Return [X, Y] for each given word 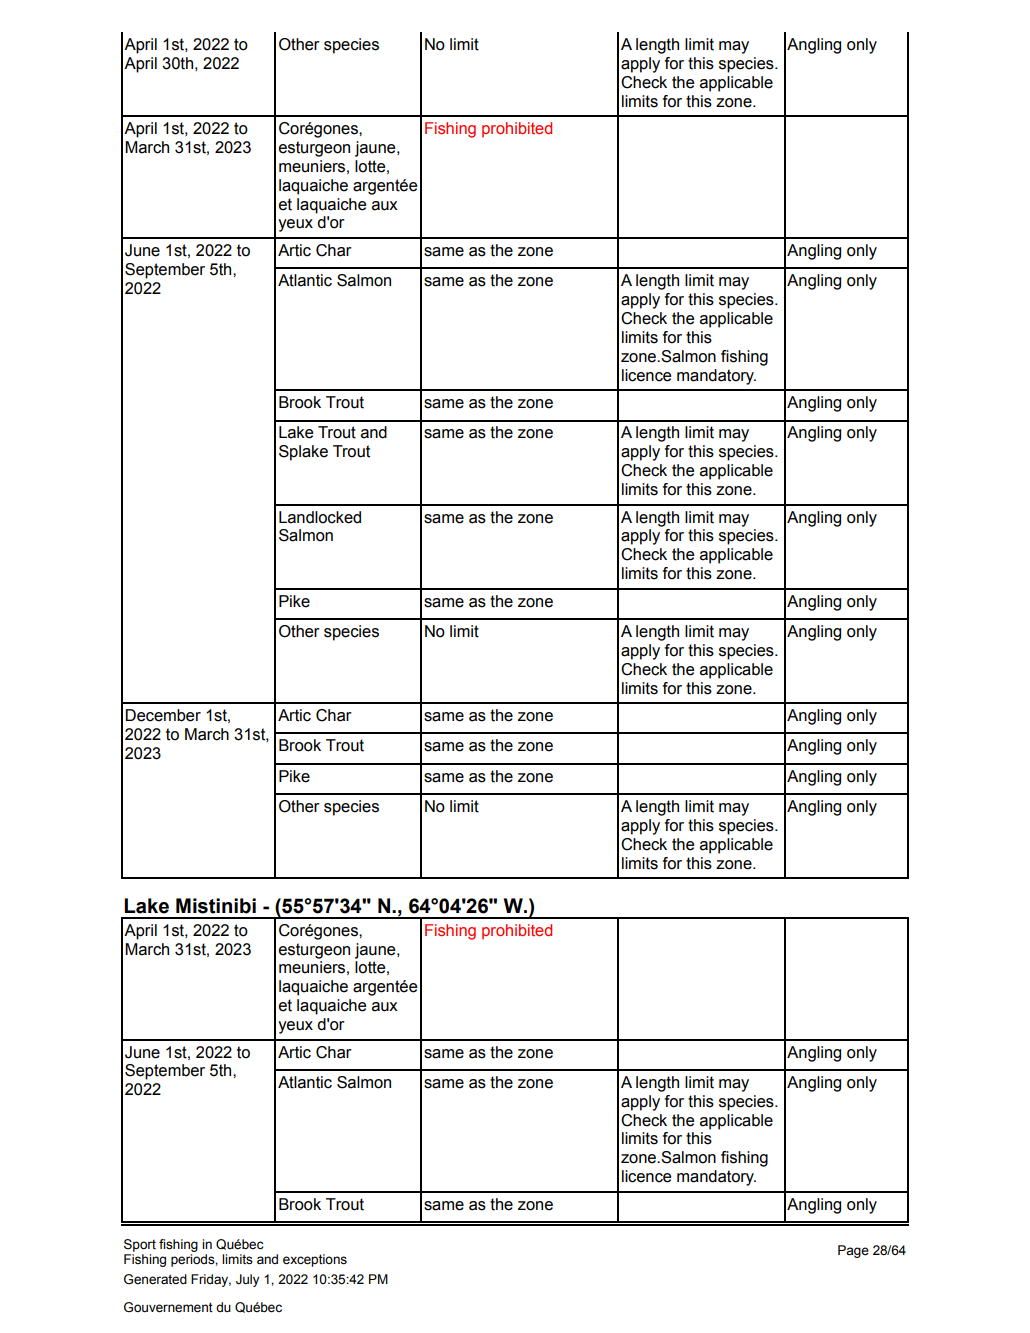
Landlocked [320, 517]
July [247, 1280]
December [163, 715]
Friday [211, 1280]
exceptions [315, 1260]
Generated [155, 1279]
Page [853, 1251]
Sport [140, 1245]
